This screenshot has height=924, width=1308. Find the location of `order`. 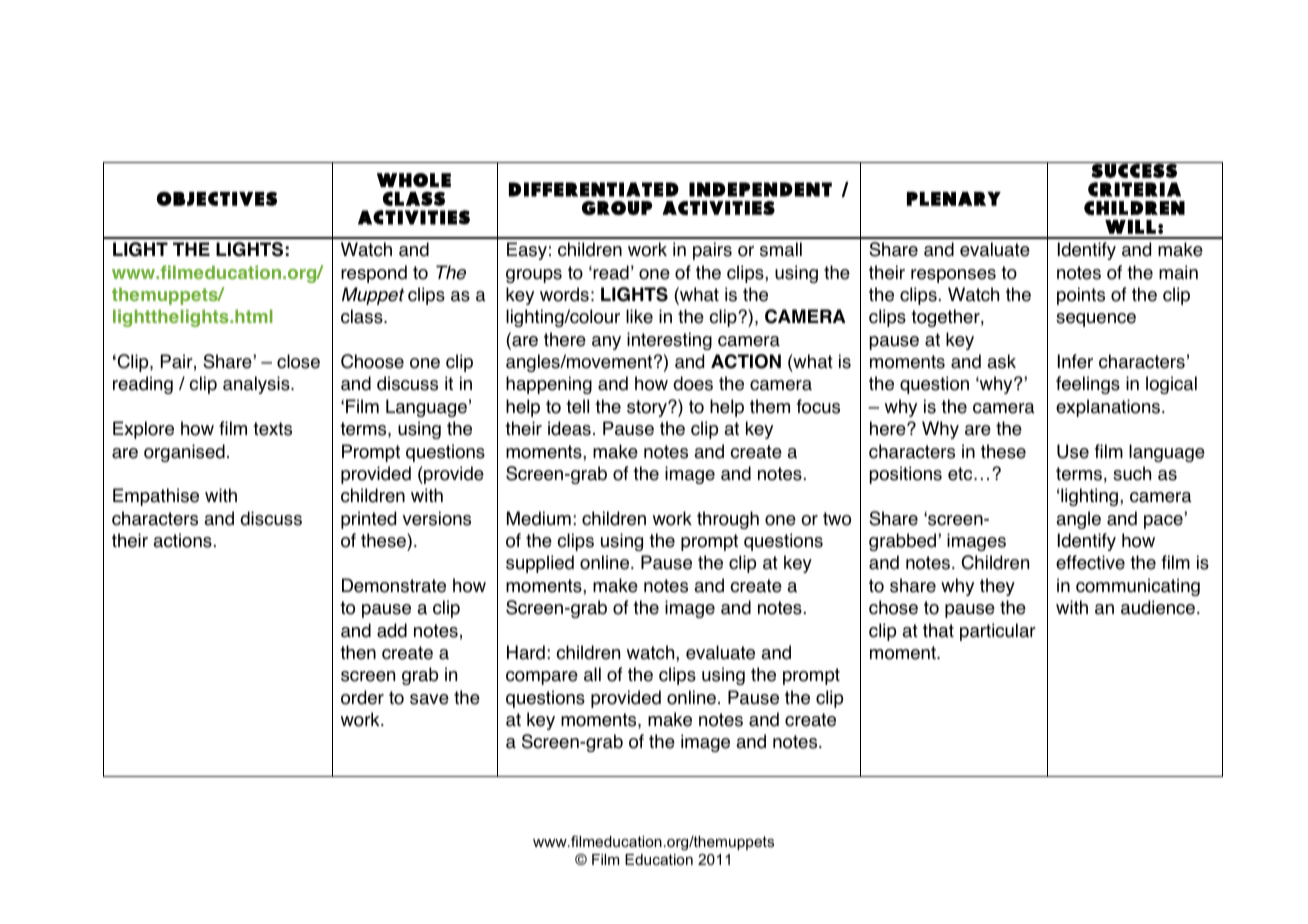

order is located at coordinates (362, 697).
